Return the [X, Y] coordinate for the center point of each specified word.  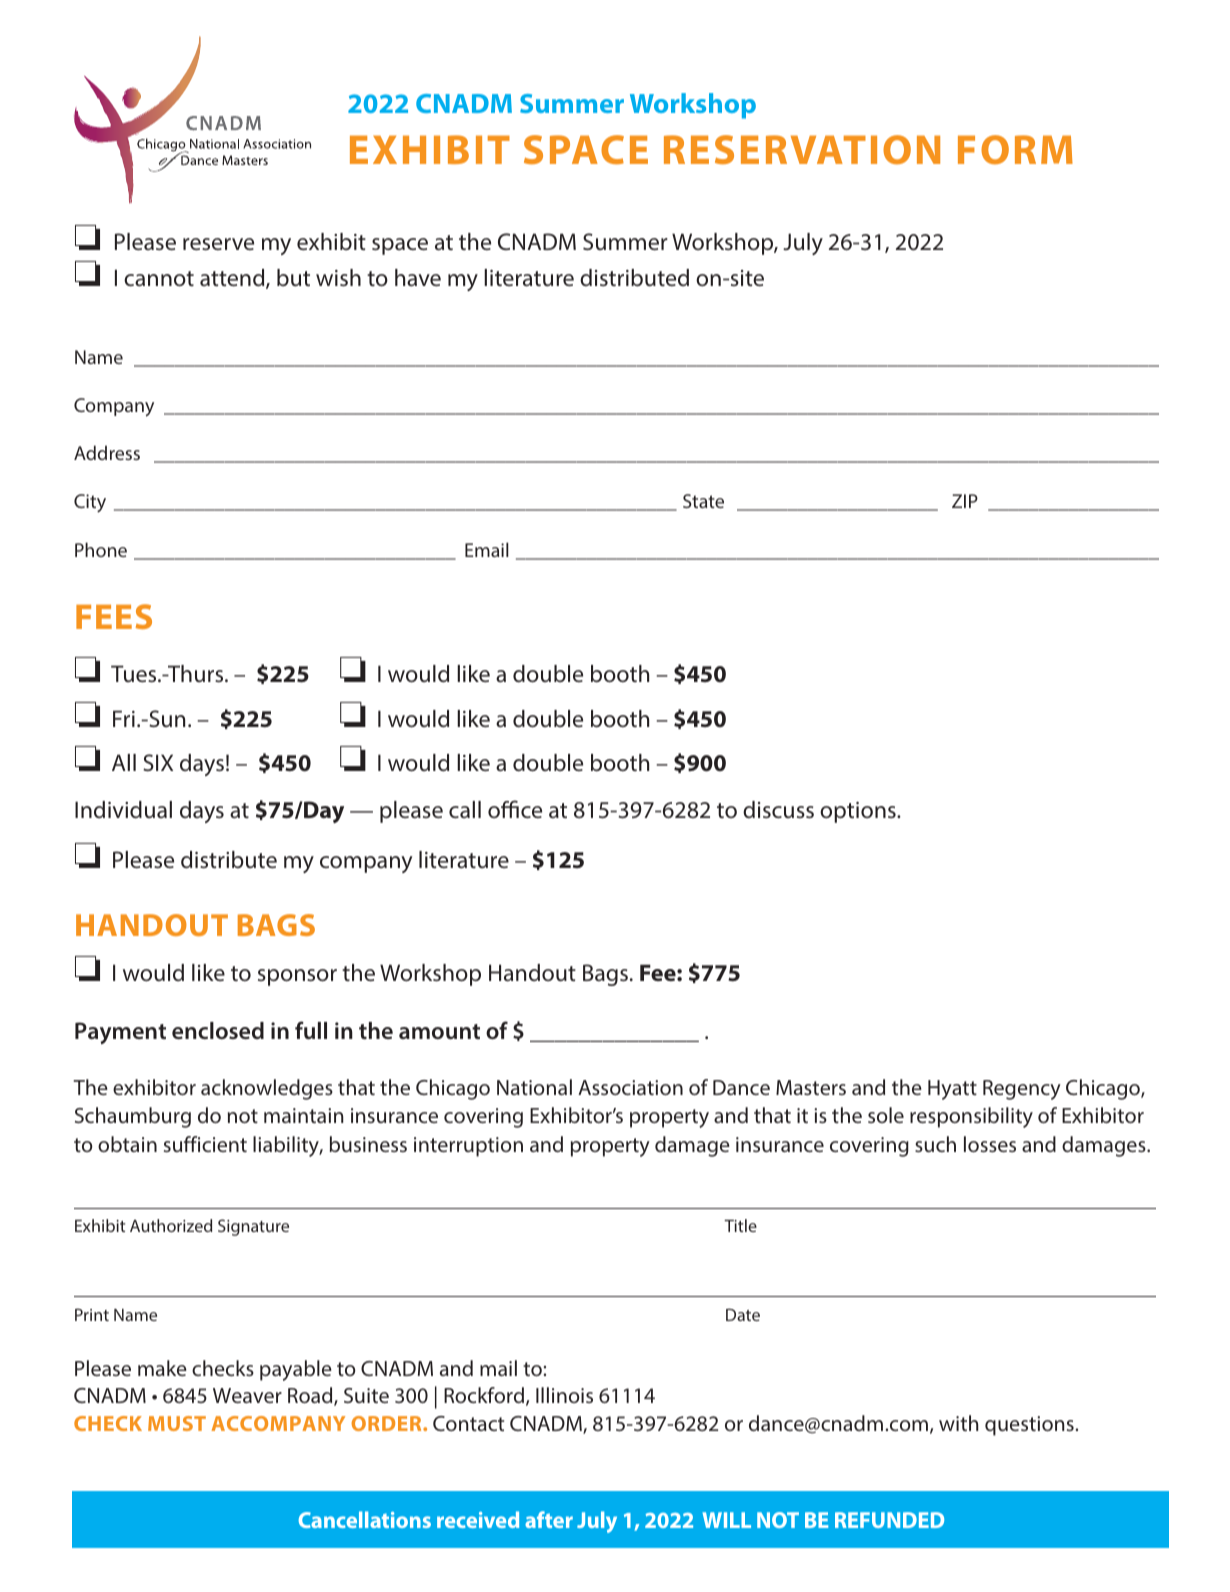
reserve [218, 244]
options [859, 812]
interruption [468, 1147]
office [515, 809]
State [703, 501]
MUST [177, 1423]
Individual [123, 810]
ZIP [965, 501]
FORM [1015, 150]
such [935, 1144]
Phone [101, 549]
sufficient [205, 1144]
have [418, 278]
